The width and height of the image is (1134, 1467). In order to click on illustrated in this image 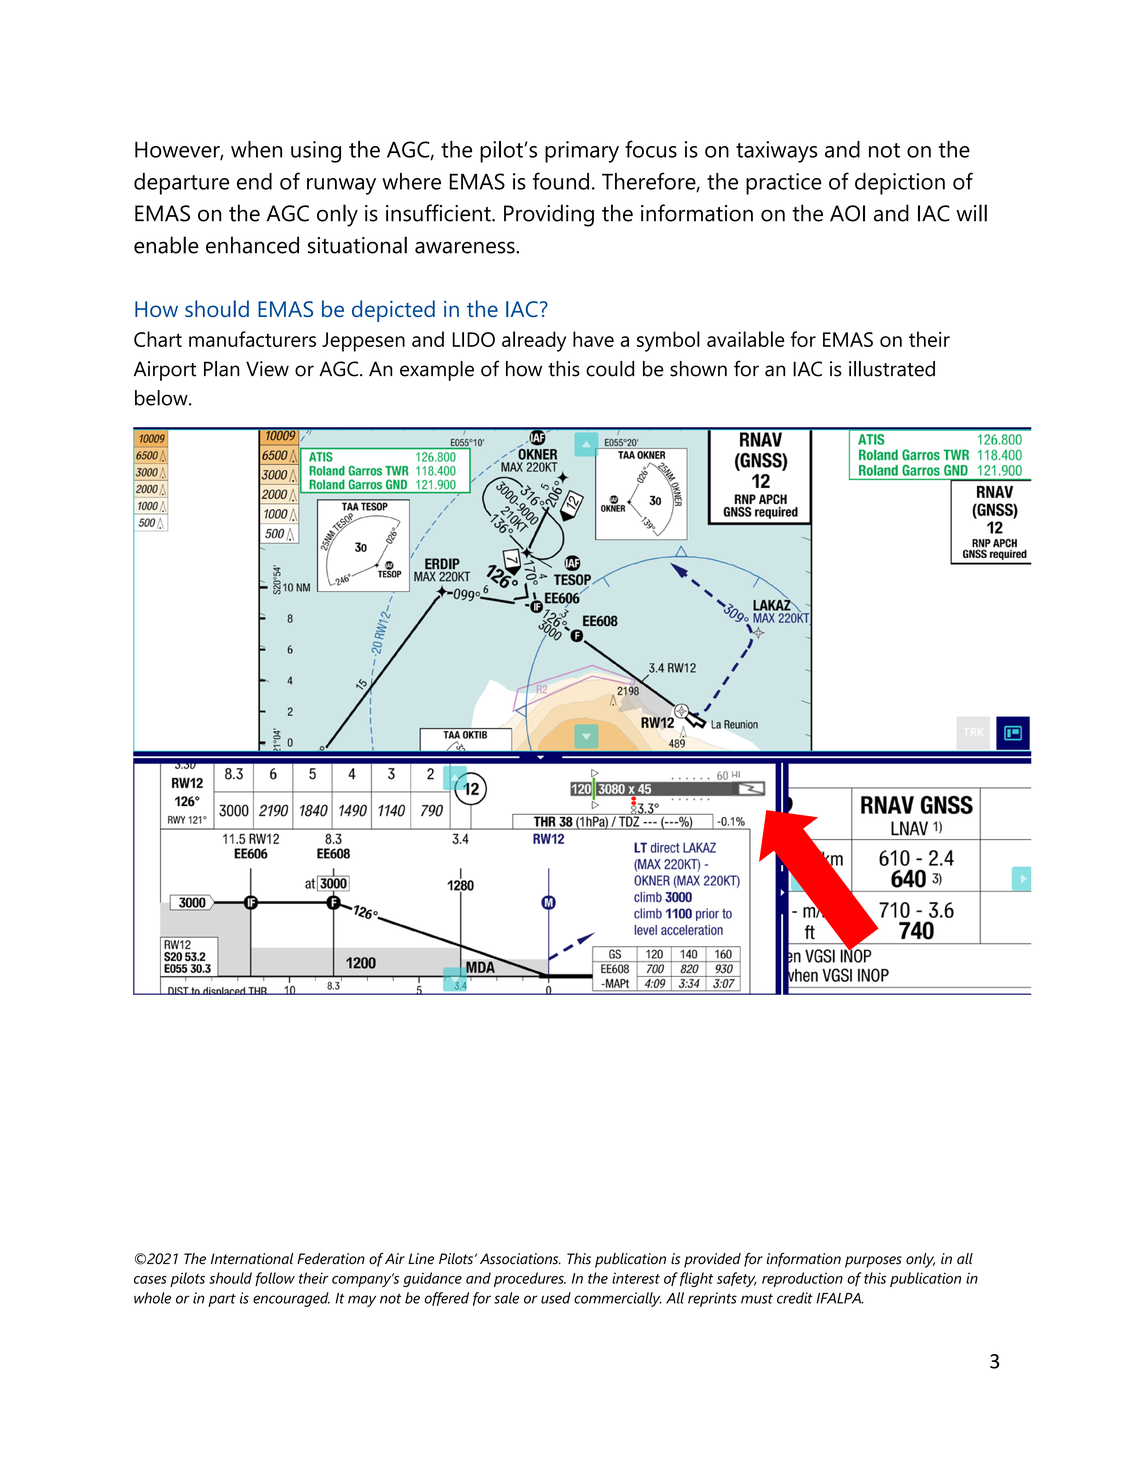, I will do `click(892, 369)`.
